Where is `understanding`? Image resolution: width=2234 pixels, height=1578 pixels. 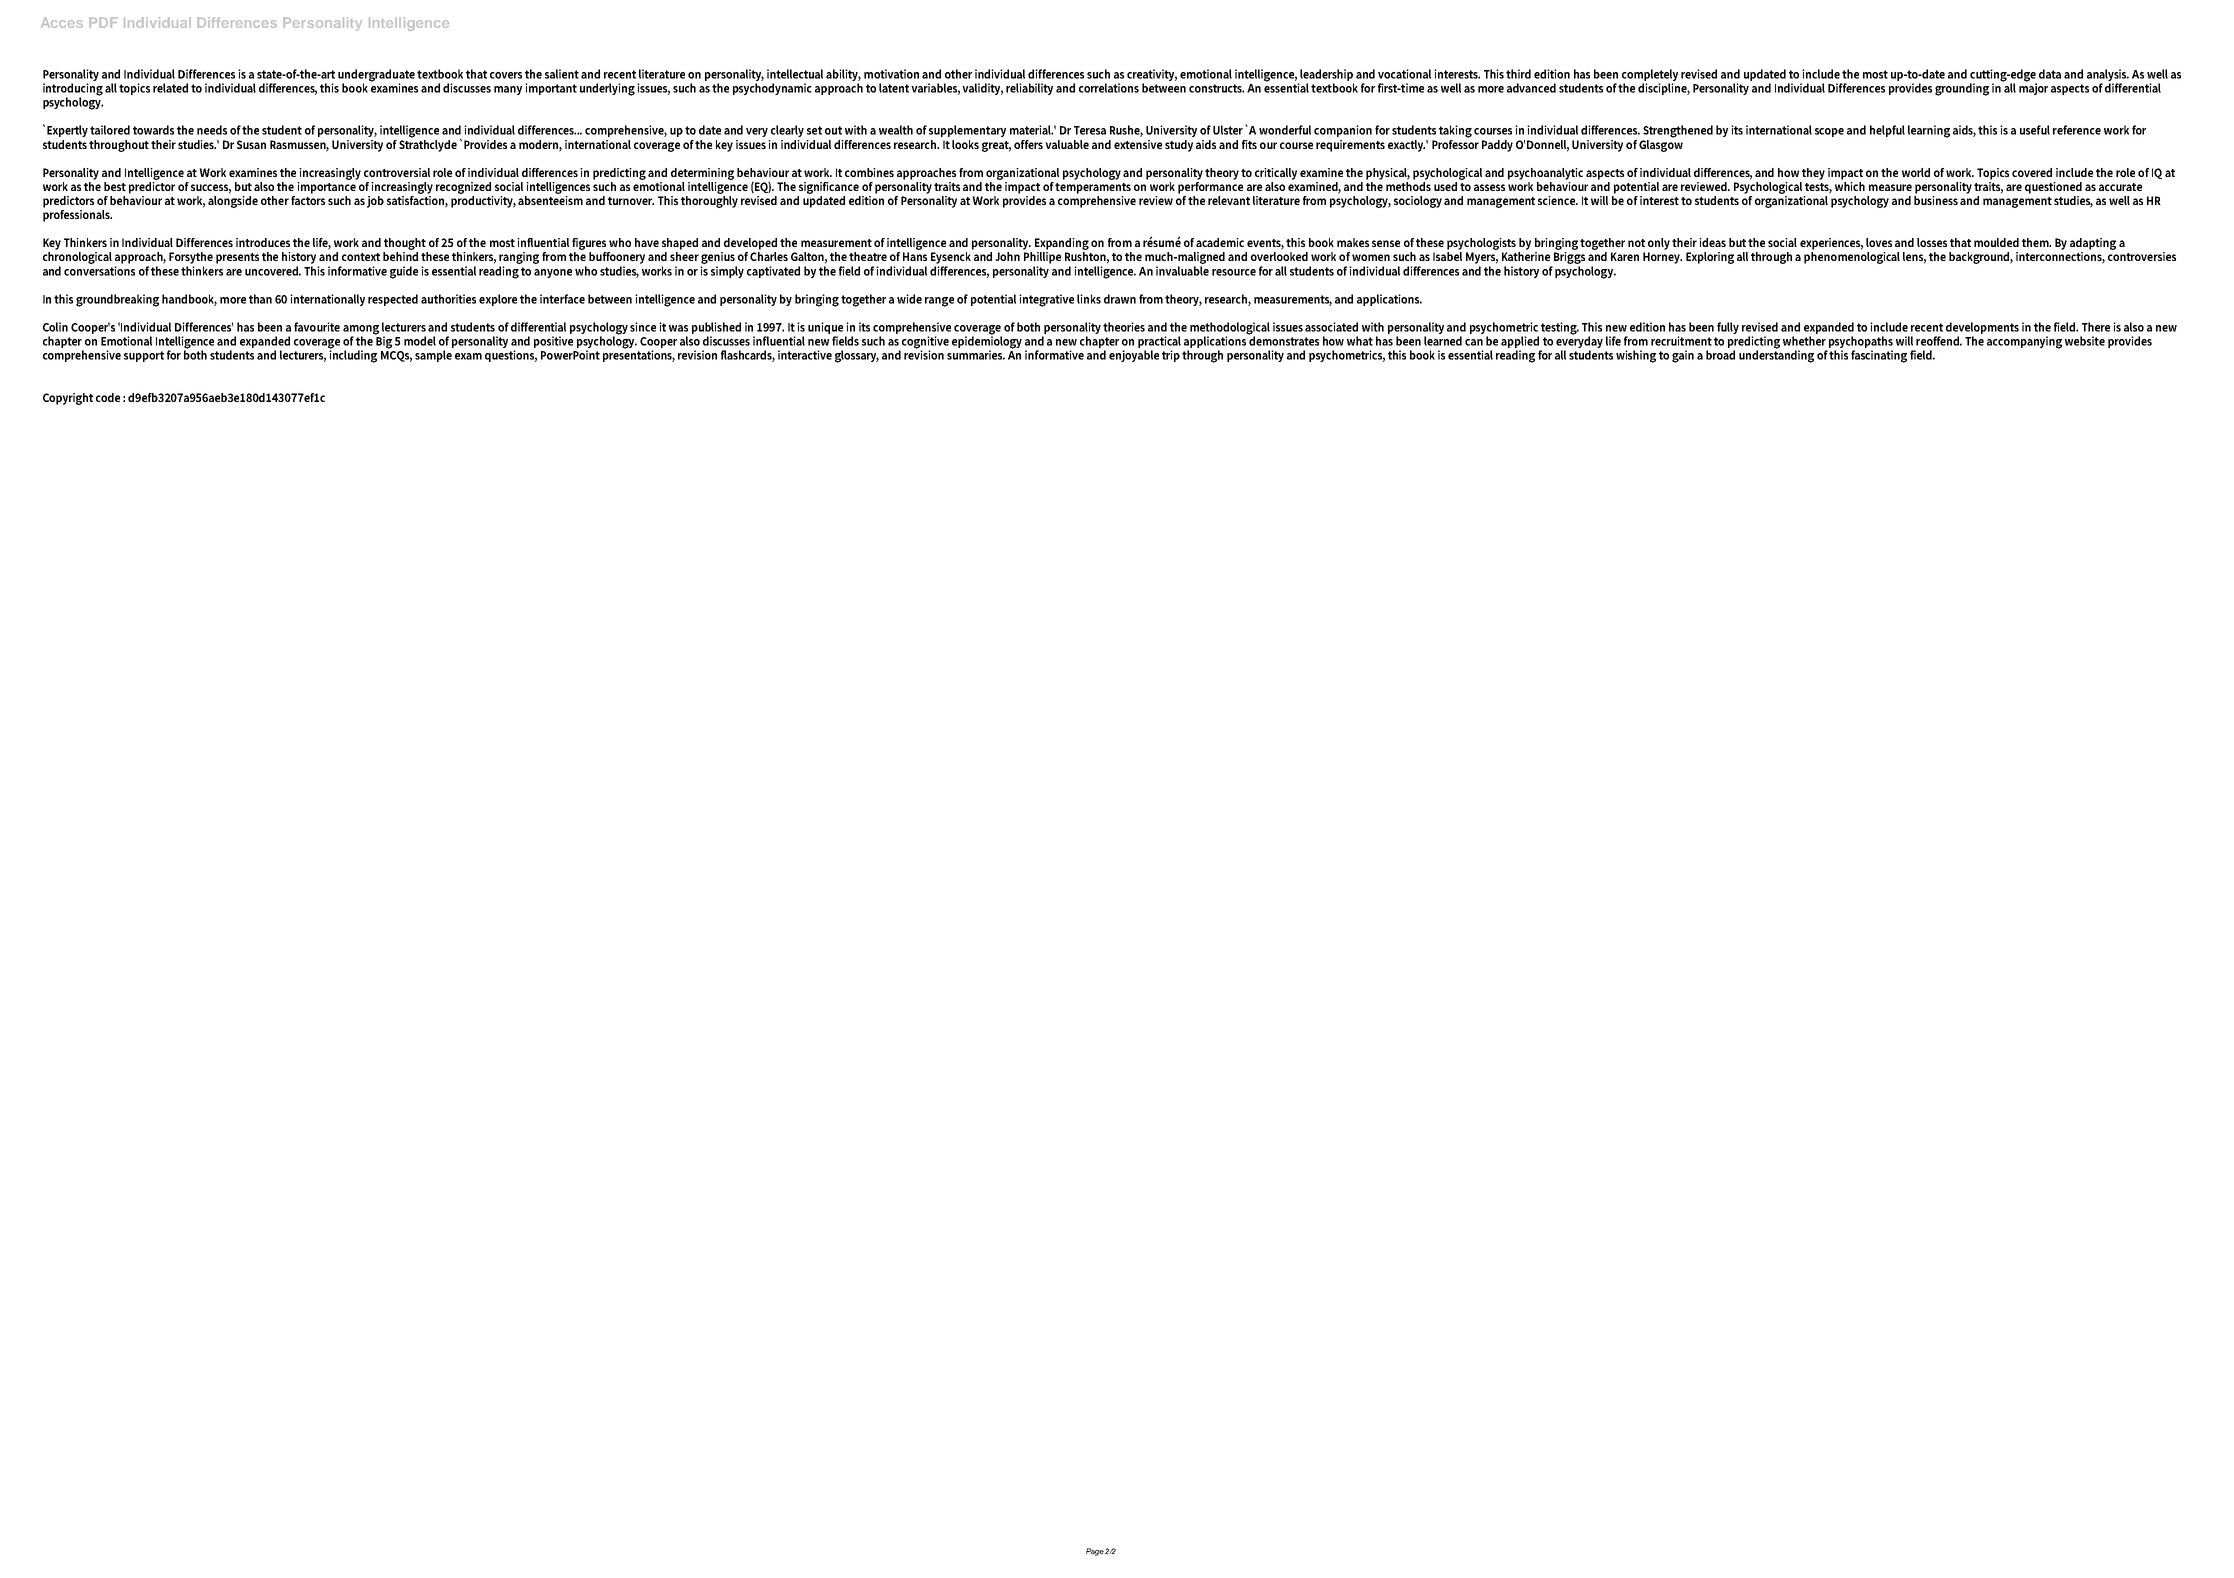
understanding is located at coordinates (1776, 355).
